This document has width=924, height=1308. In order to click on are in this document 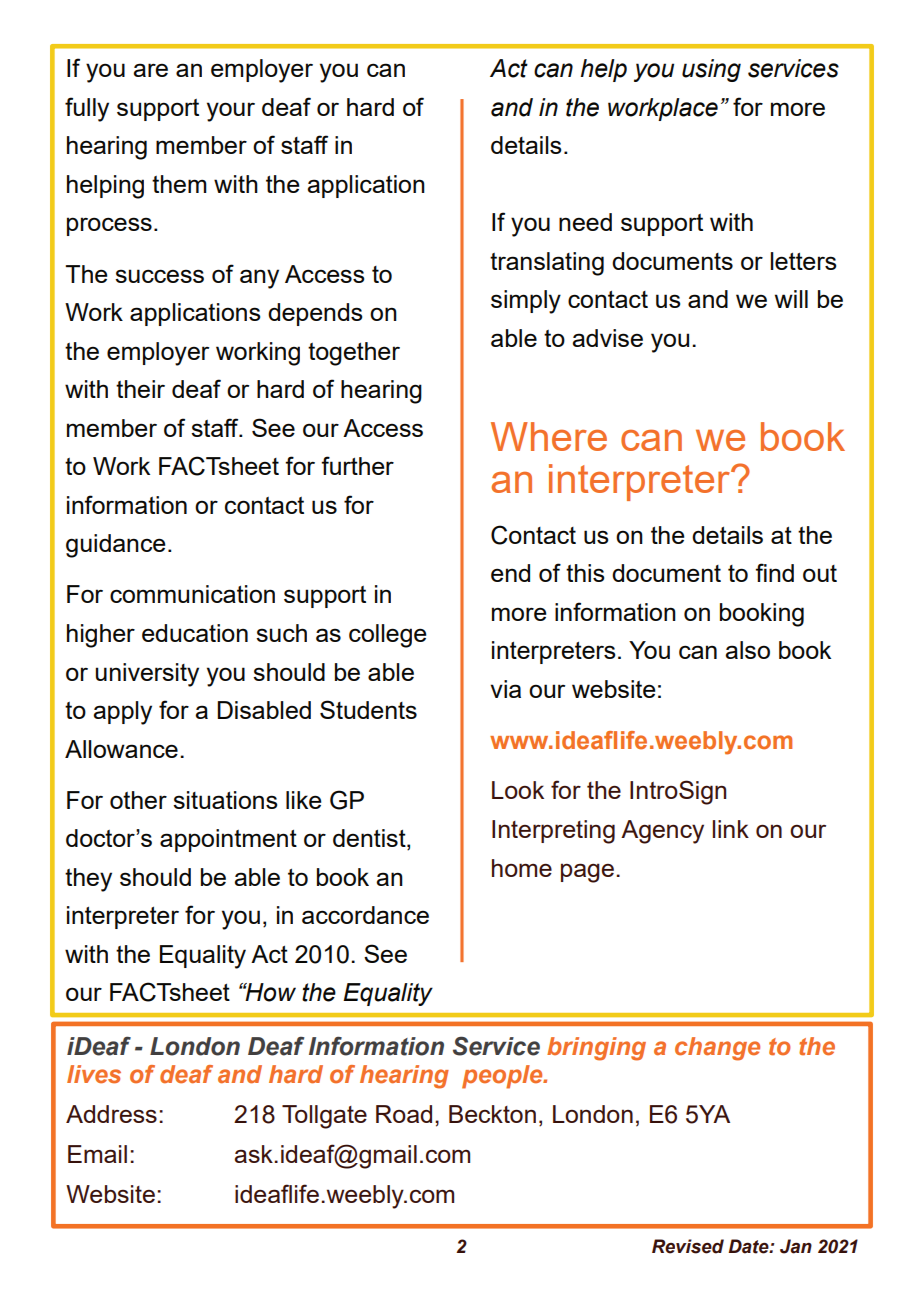, I will do `click(150, 70)`.
